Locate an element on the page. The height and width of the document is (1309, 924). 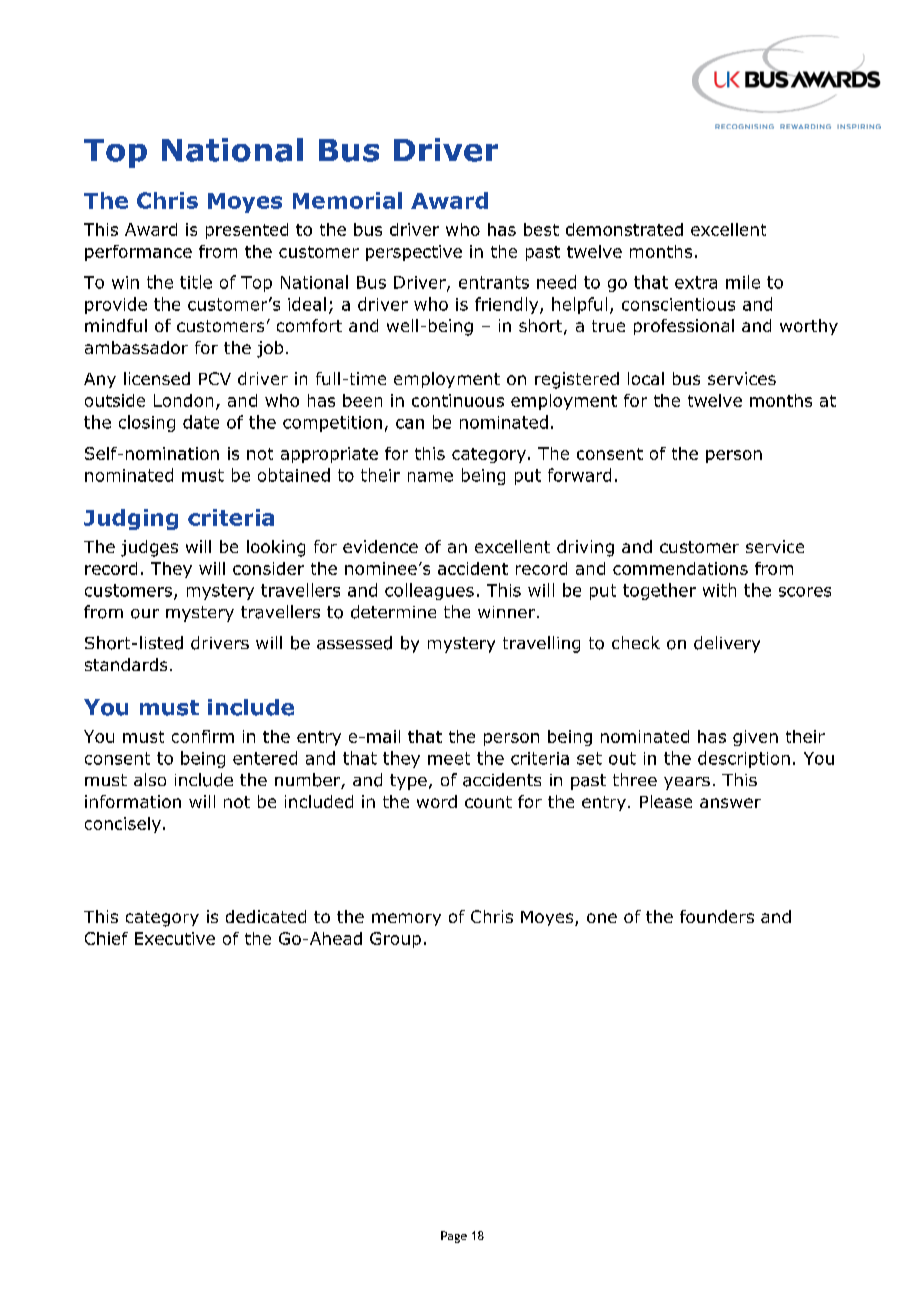
name is located at coordinates (430, 477).
